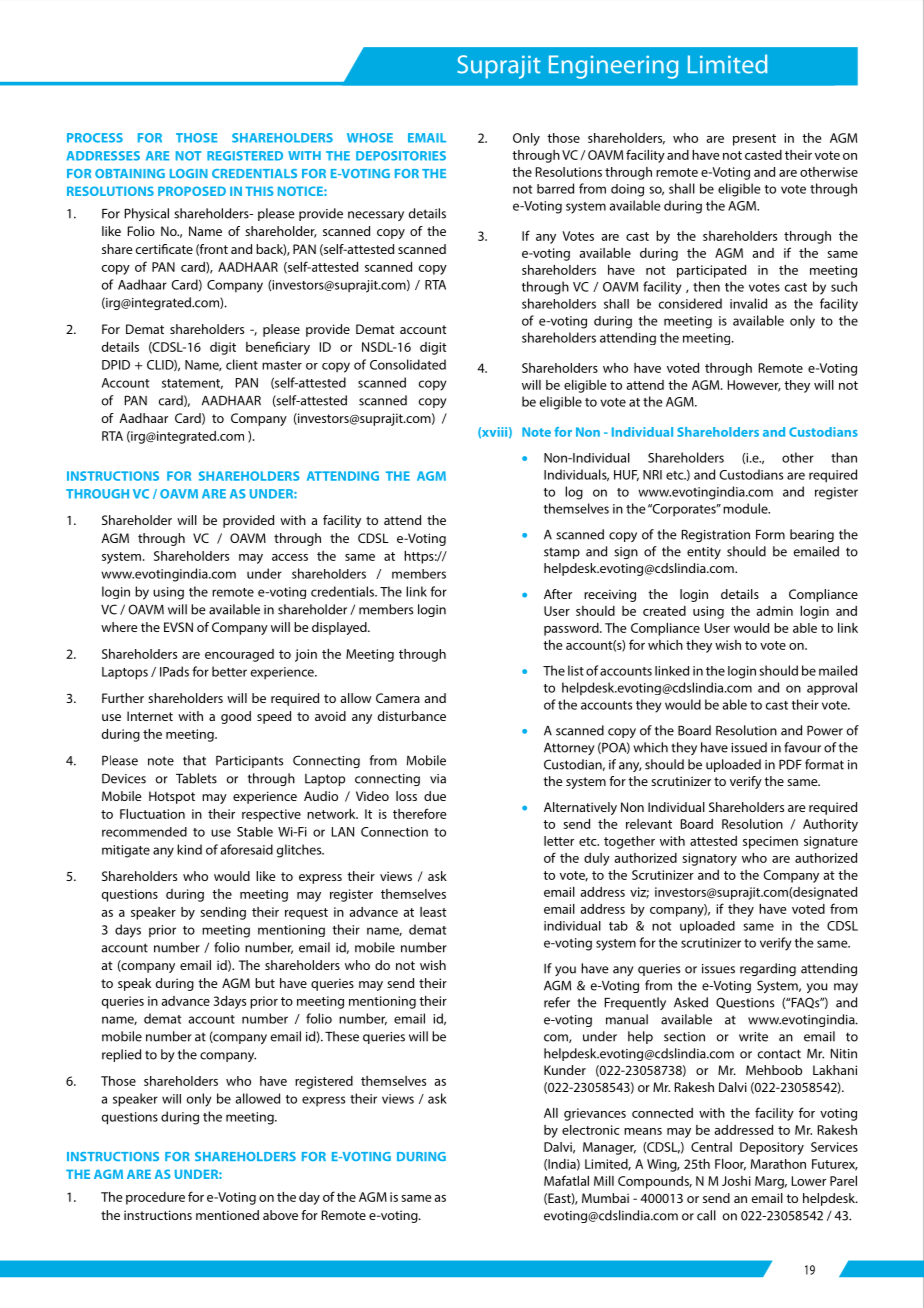 Image resolution: width=924 pixels, height=1308 pixels. What do you see at coordinates (192, 191) in the page?
I see `PROPOSED` at bounding box center [192, 191].
